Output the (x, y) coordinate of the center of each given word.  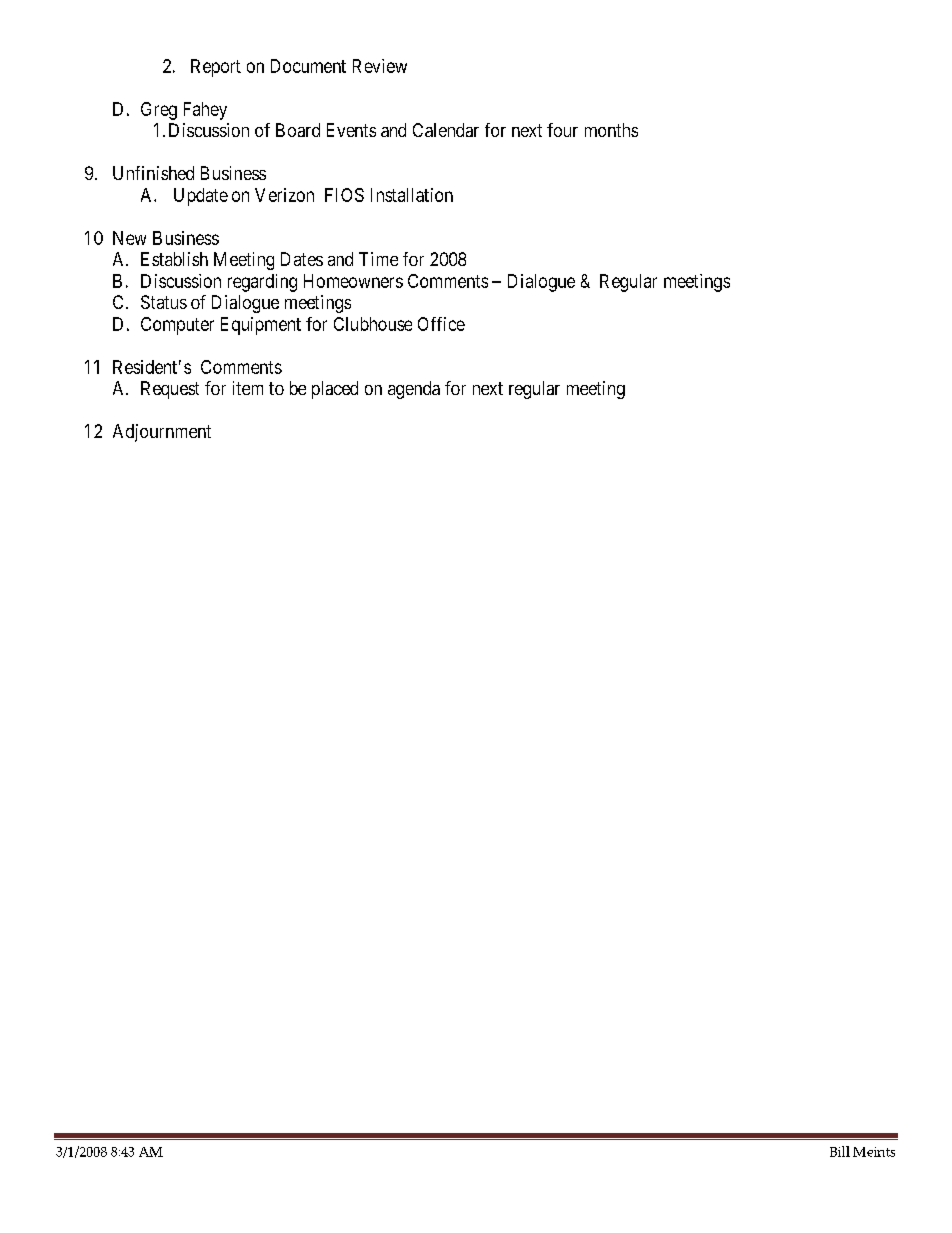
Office (441, 324)
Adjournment (162, 433)
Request (170, 390)
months (611, 130)
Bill (840, 1151)
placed (335, 390)
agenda (414, 390)
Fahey (205, 111)
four (562, 130)
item (248, 388)
